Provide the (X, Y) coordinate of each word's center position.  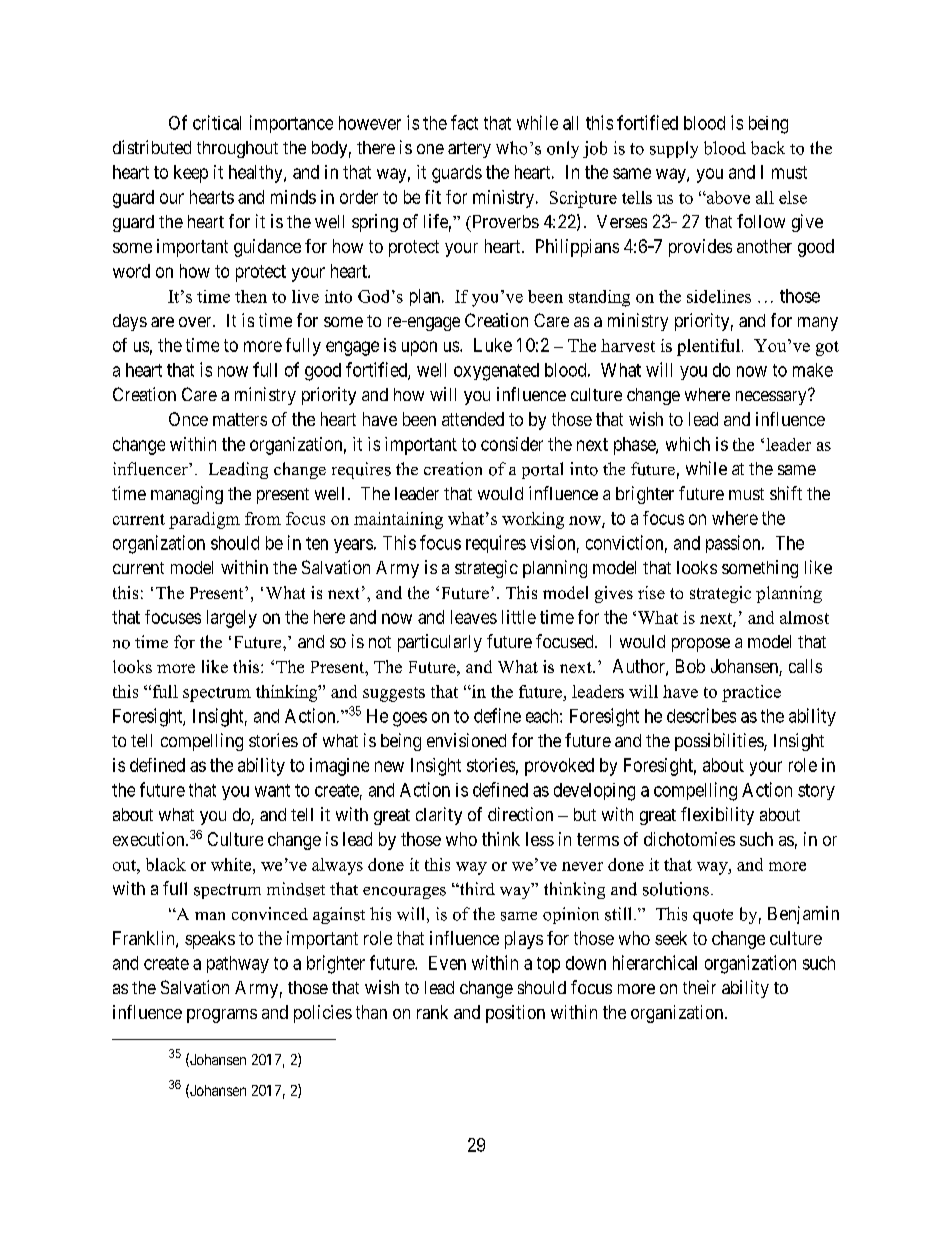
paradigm (204, 520)
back (768, 148)
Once (188, 419)
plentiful (708, 347)
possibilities (720, 742)
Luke (493, 345)
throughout (237, 149)
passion (734, 544)
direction (520, 814)
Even (447, 963)
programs (222, 1016)
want (272, 790)
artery (469, 150)
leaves (474, 617)
